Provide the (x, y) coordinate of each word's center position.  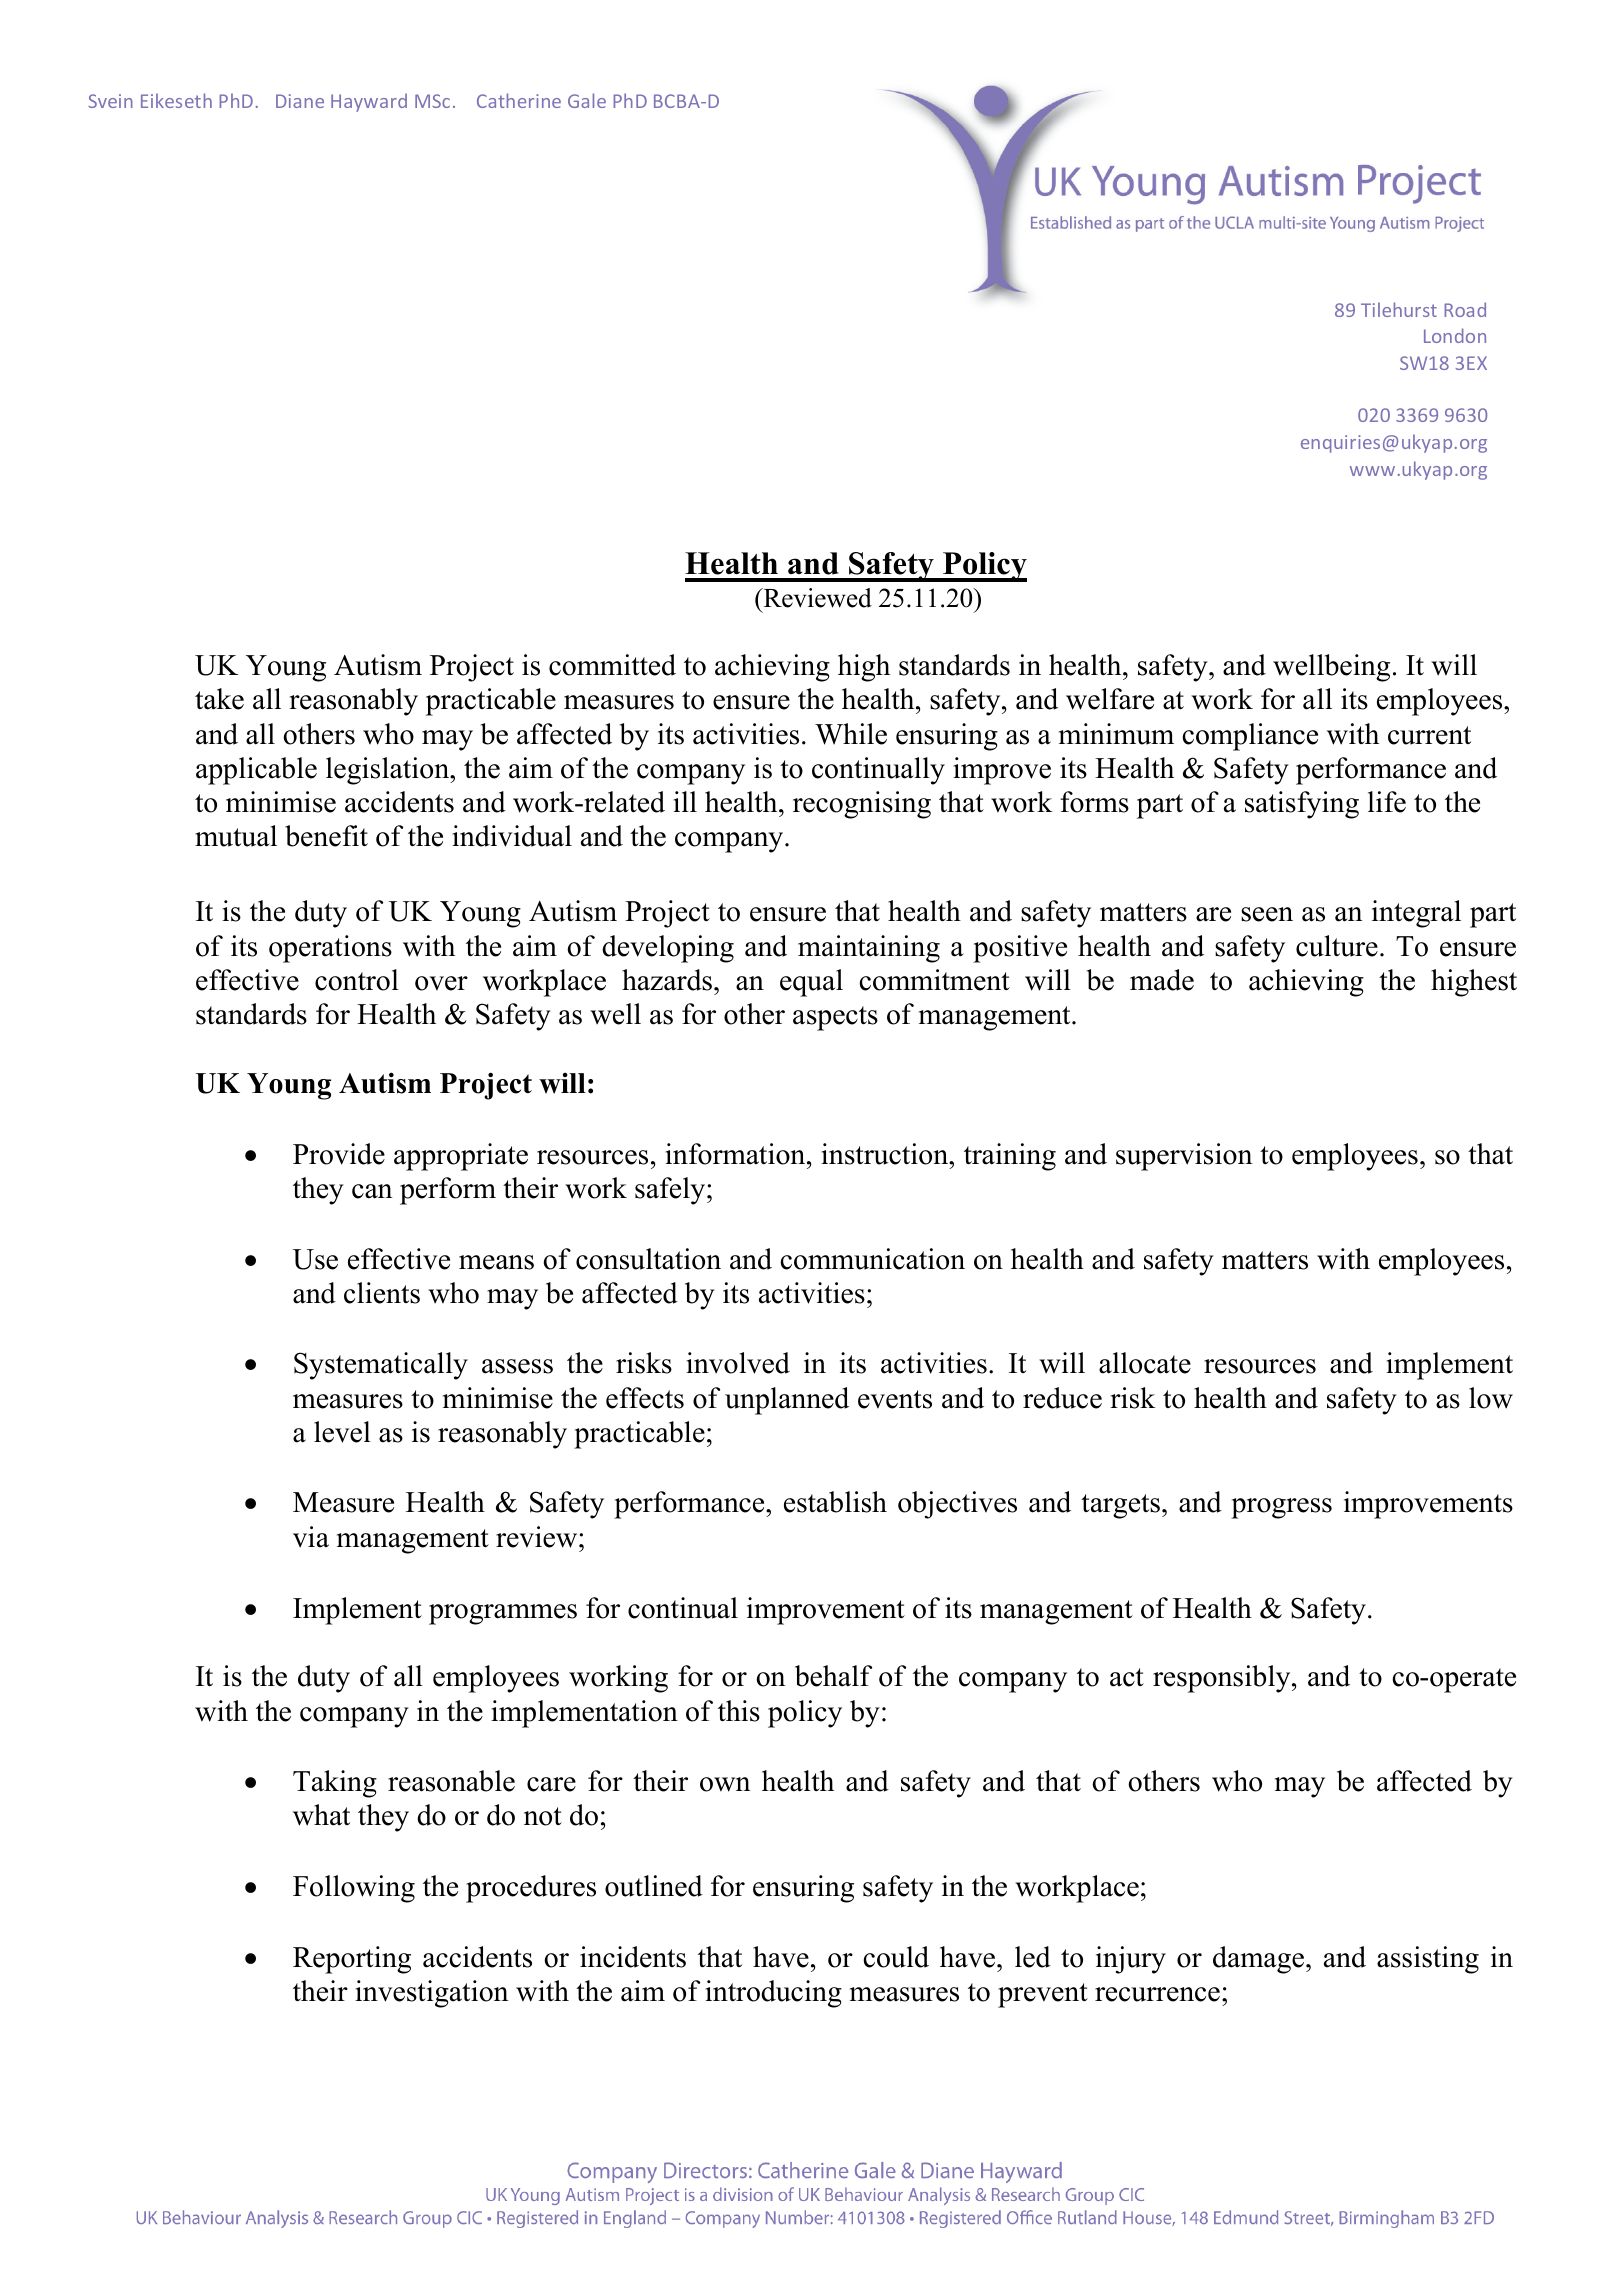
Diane (300, 101)
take (219, 699)
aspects (835, 1018)
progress (1281, 1508)
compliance (1250, 737)
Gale (587, 100)
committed (612, 665)
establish (835, 1502)
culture (1337, 946)
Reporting (352, 1960)
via (311, 1537)
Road (1465, 309)
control (357, 980)
